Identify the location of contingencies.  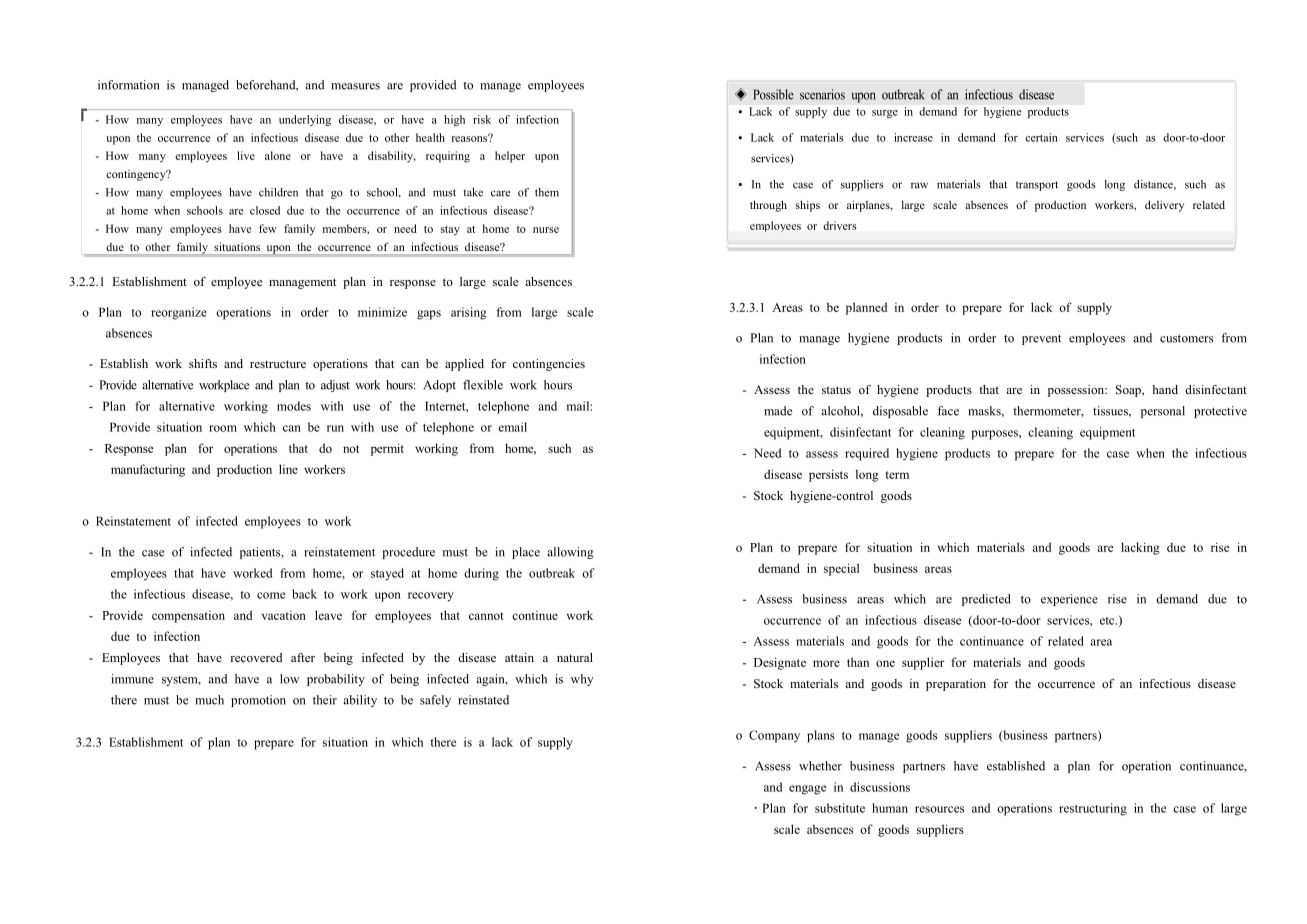
(549, 365).
